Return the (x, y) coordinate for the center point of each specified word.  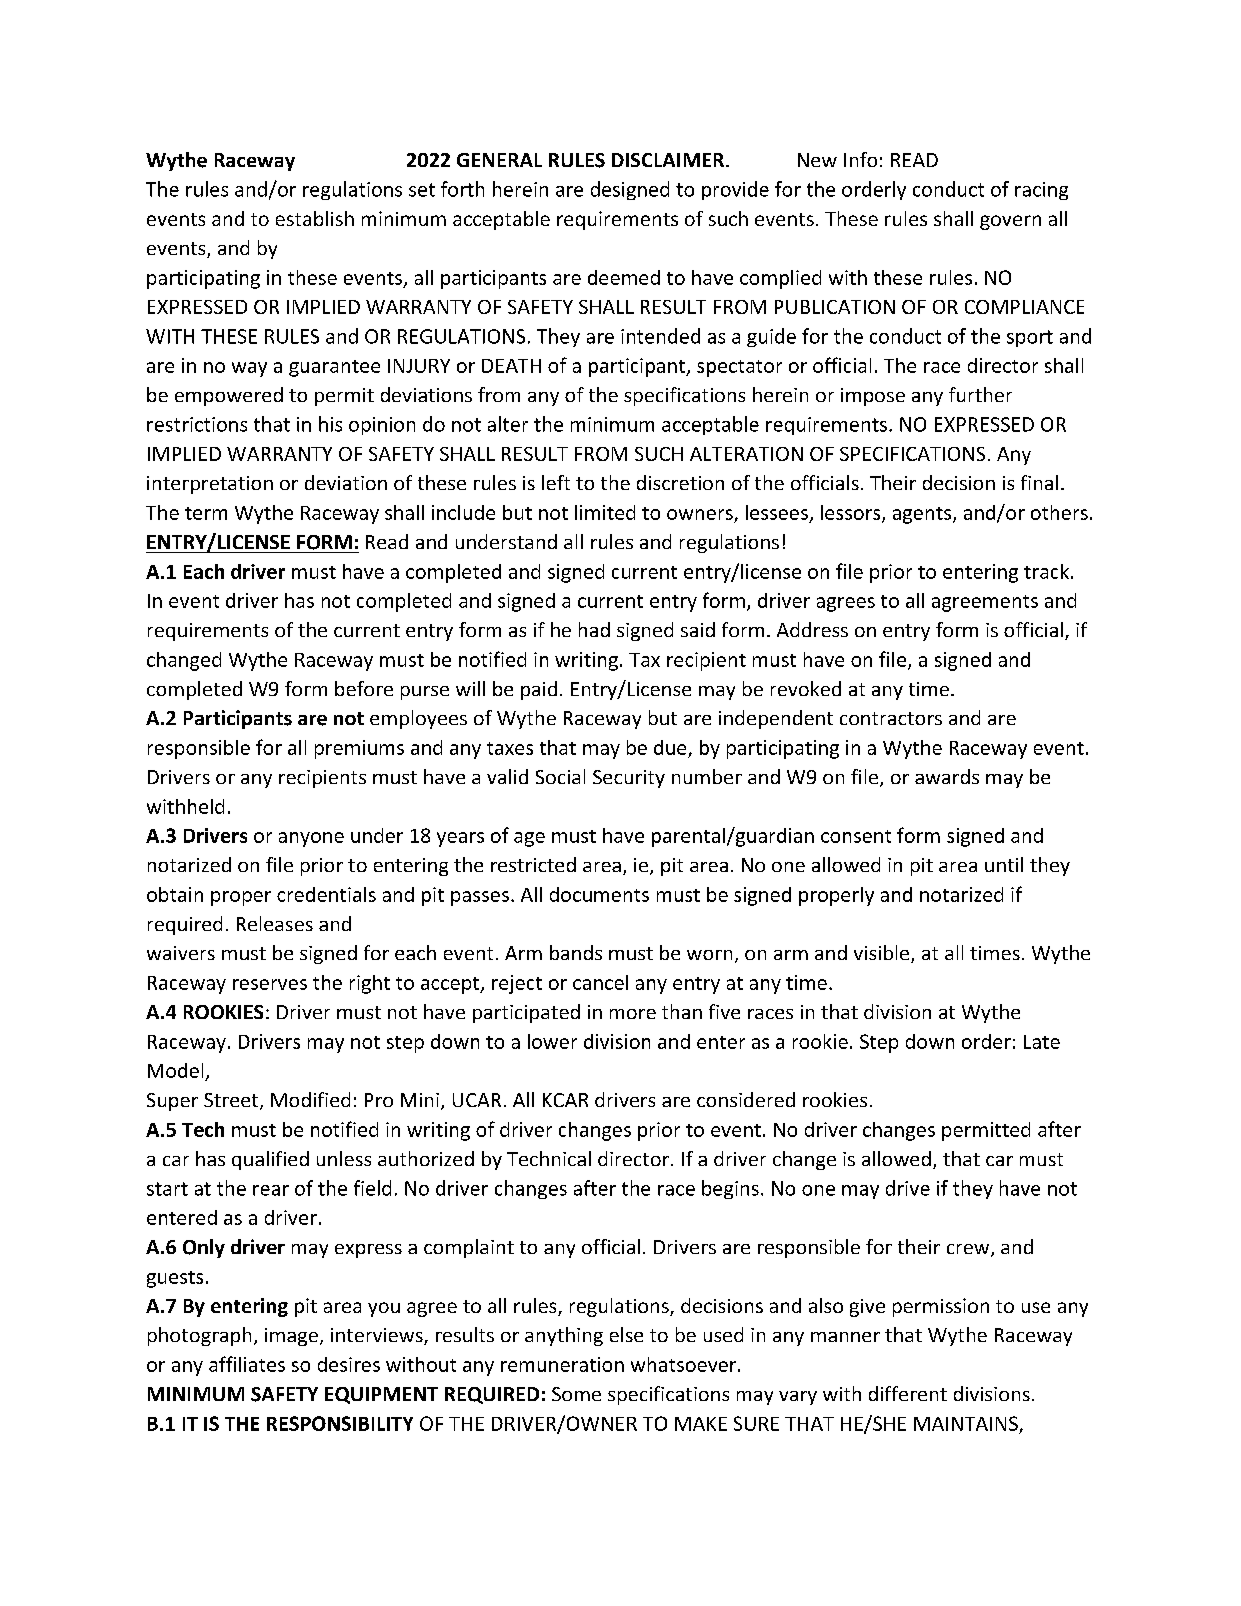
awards (947, 776)
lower (552, 1041)
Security (629, 779)
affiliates (247, 1364)
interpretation (210, 485)
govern (1010, 222)
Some (576, 1394)
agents (923, 515)
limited (605, 512)
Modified (310, 1099)
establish (315, 218)
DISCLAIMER (669, 160)
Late (1042, 1042)
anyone (311, 839)
